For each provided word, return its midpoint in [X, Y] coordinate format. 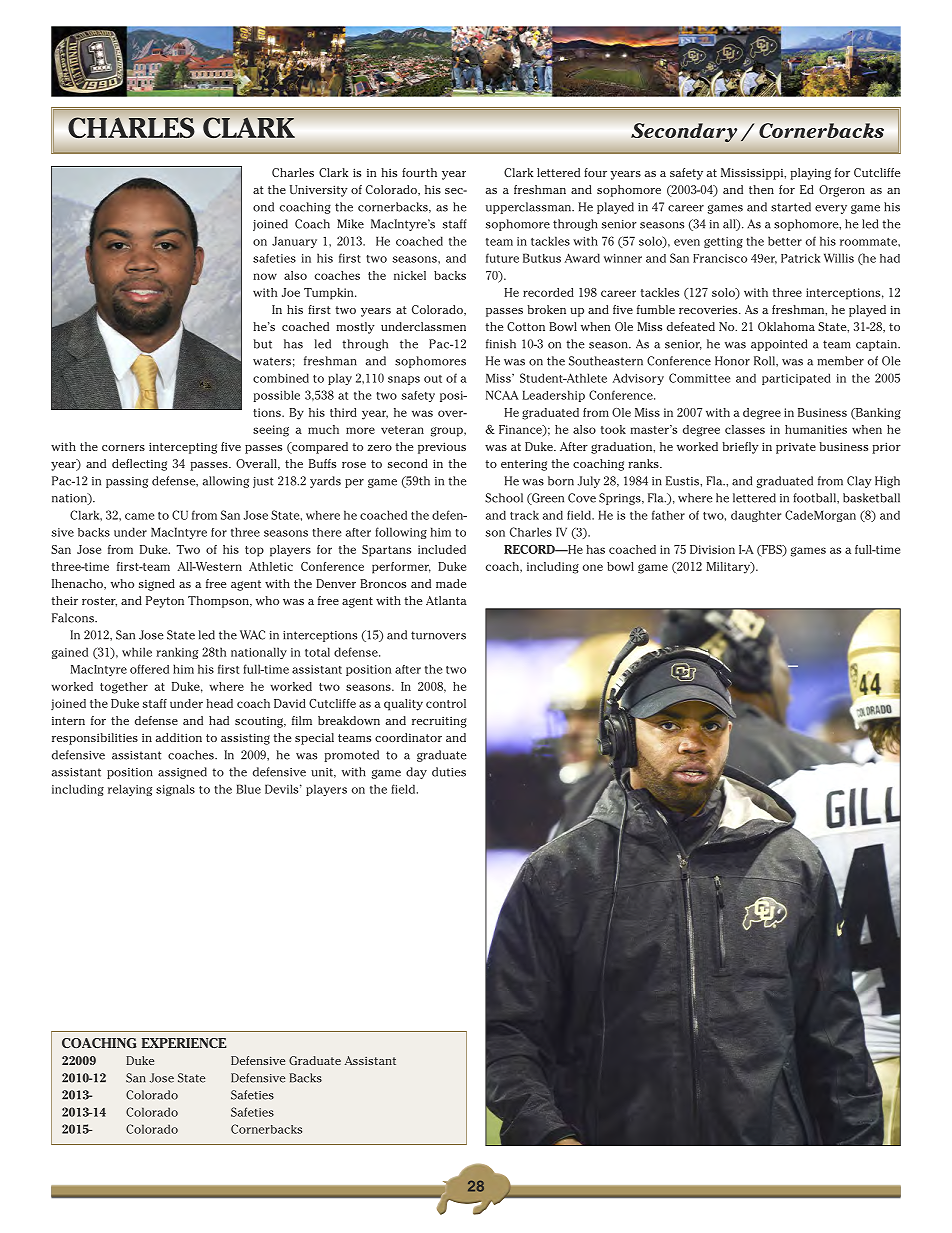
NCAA [502, 395]
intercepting [183, 448]
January [294, 242]
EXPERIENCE [184, 1043]
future [502, 258]
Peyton [165, 602]
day [416, 773]
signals [175, 790]
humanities [816, 429]
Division [712, 549]
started [791, 207]
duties [449, 772]
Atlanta [446, 600]
